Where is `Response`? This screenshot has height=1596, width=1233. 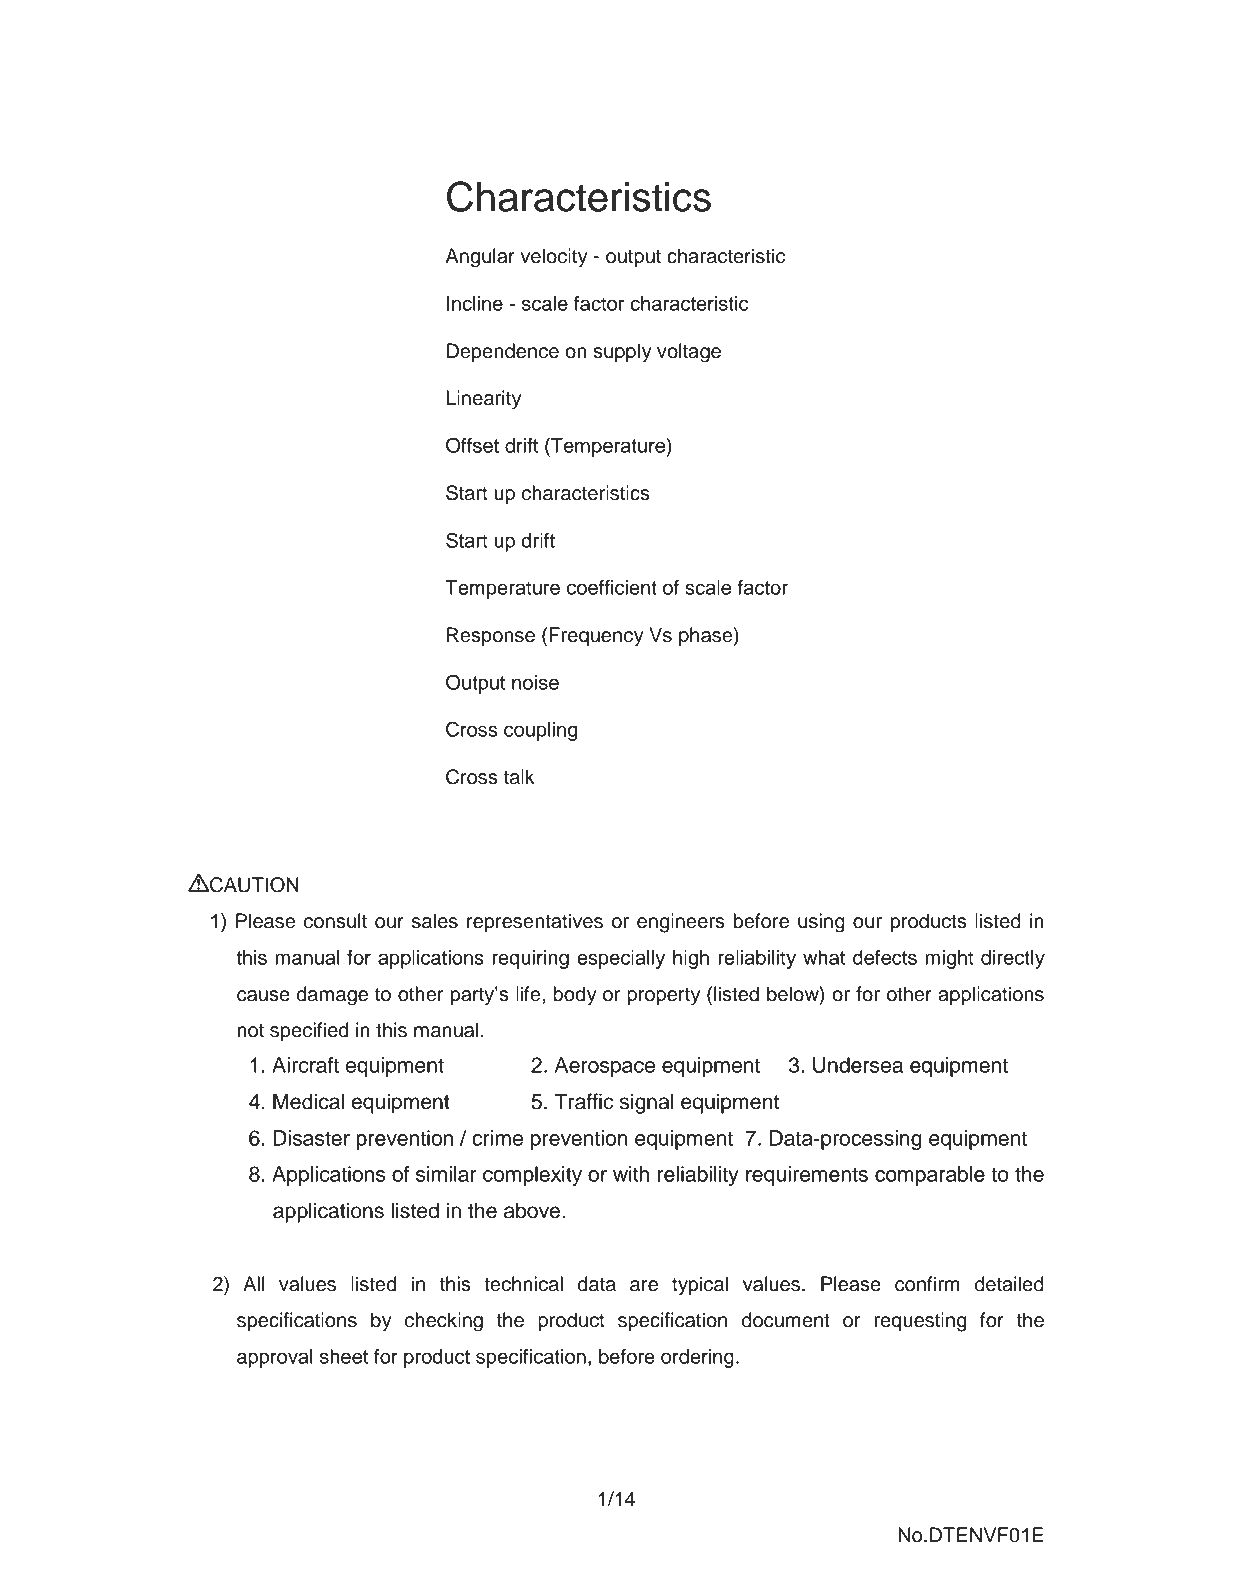
Response is located at coordinates (491, 636).
